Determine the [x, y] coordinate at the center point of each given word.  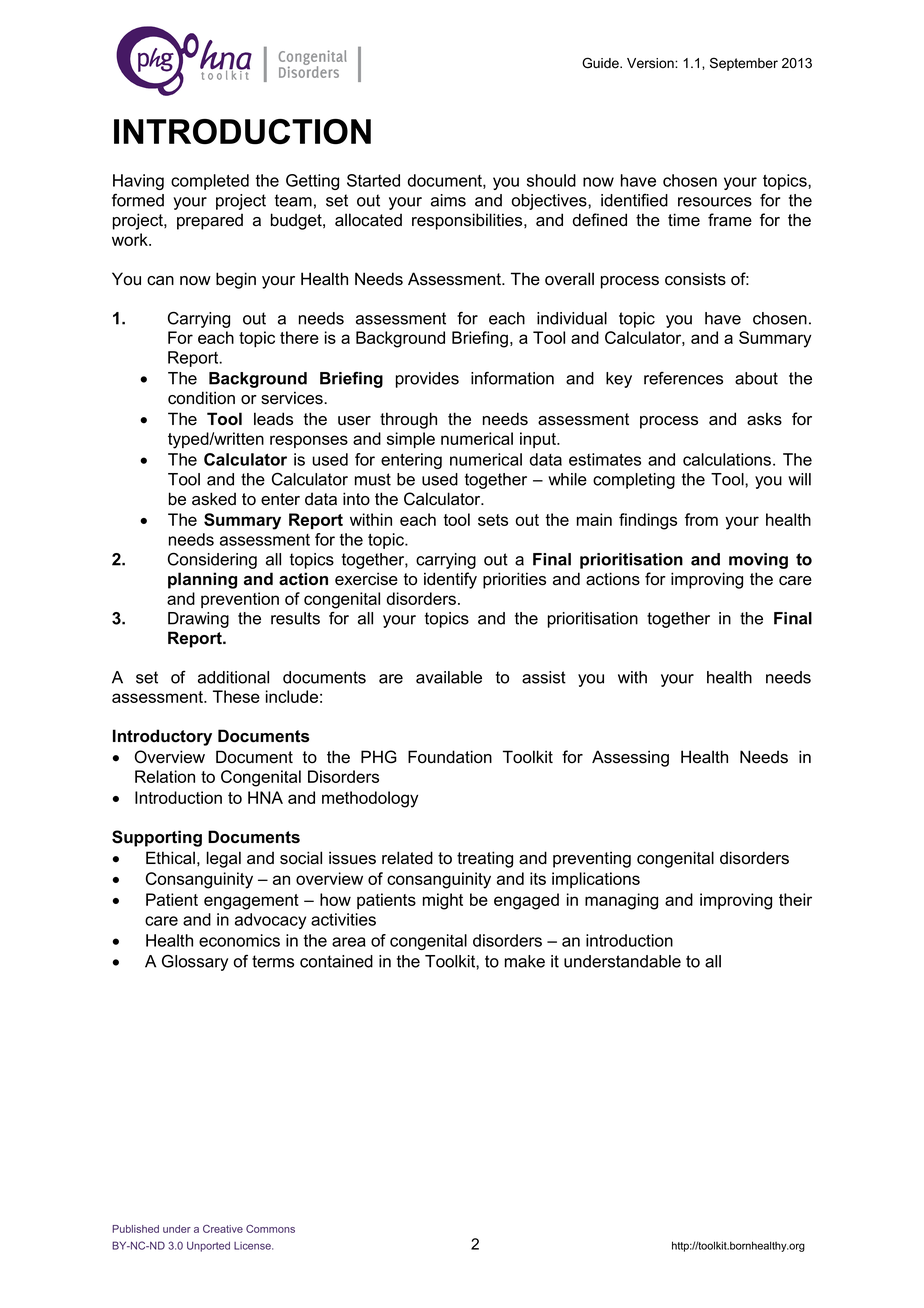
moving [758, 561]
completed [210, 182]
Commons [270, 1229]
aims [448, 200]
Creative [223, 1229]
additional [233, 677]
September [744, 64]
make [525, 961]
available [449, 677]
